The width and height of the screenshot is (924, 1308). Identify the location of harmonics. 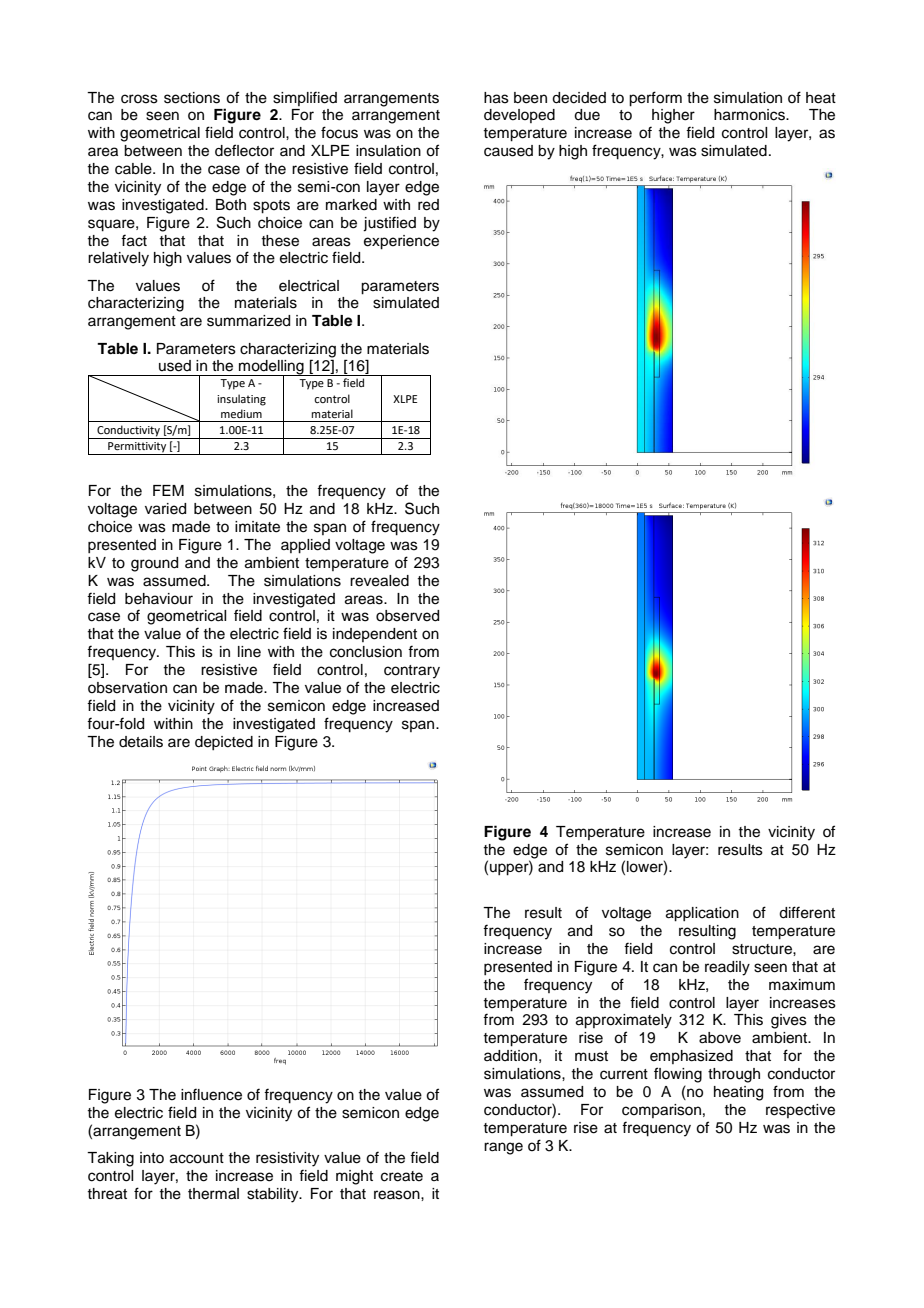
(750, 115).
